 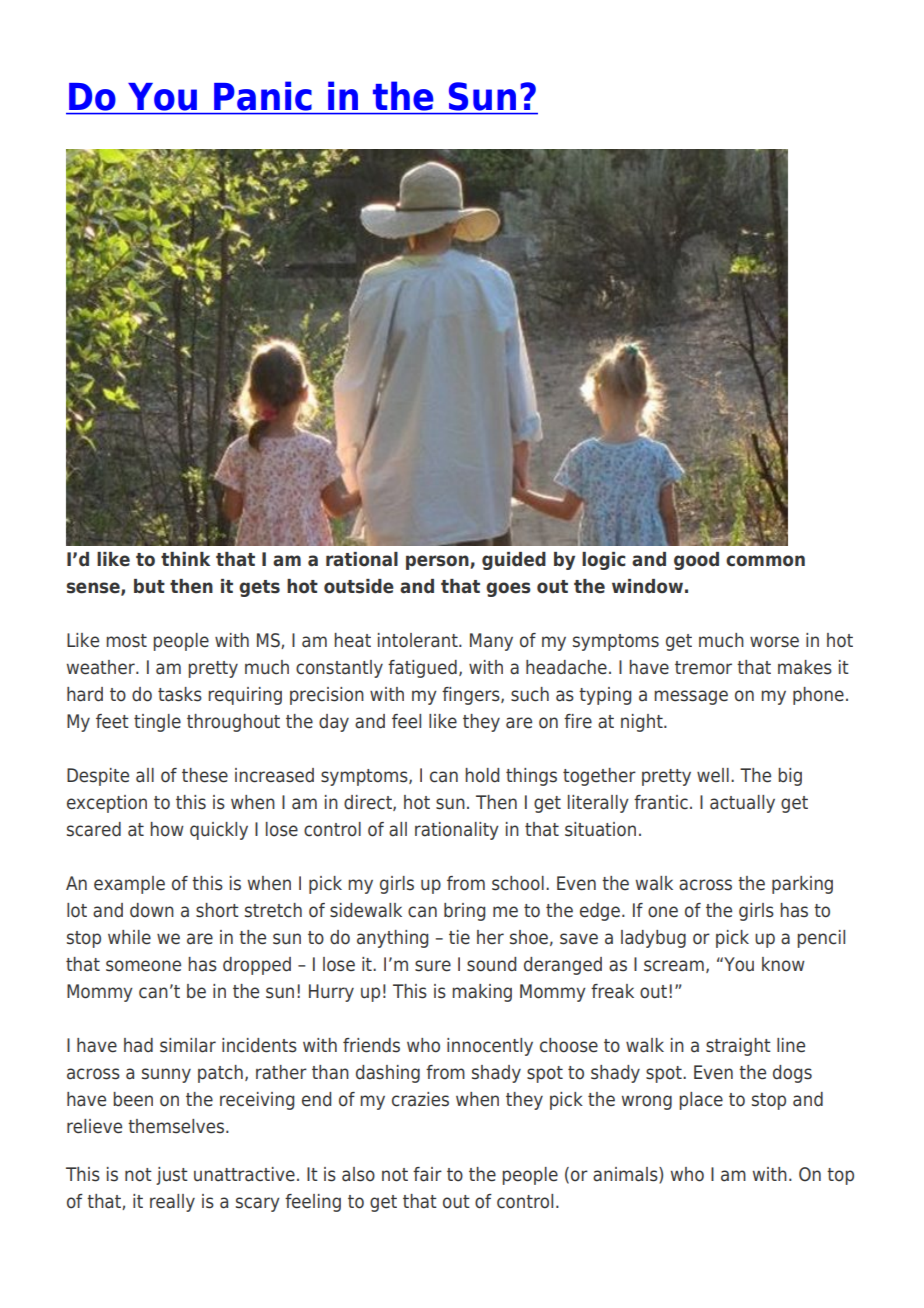 I want to click on just, so click(x=172, y=1176).
